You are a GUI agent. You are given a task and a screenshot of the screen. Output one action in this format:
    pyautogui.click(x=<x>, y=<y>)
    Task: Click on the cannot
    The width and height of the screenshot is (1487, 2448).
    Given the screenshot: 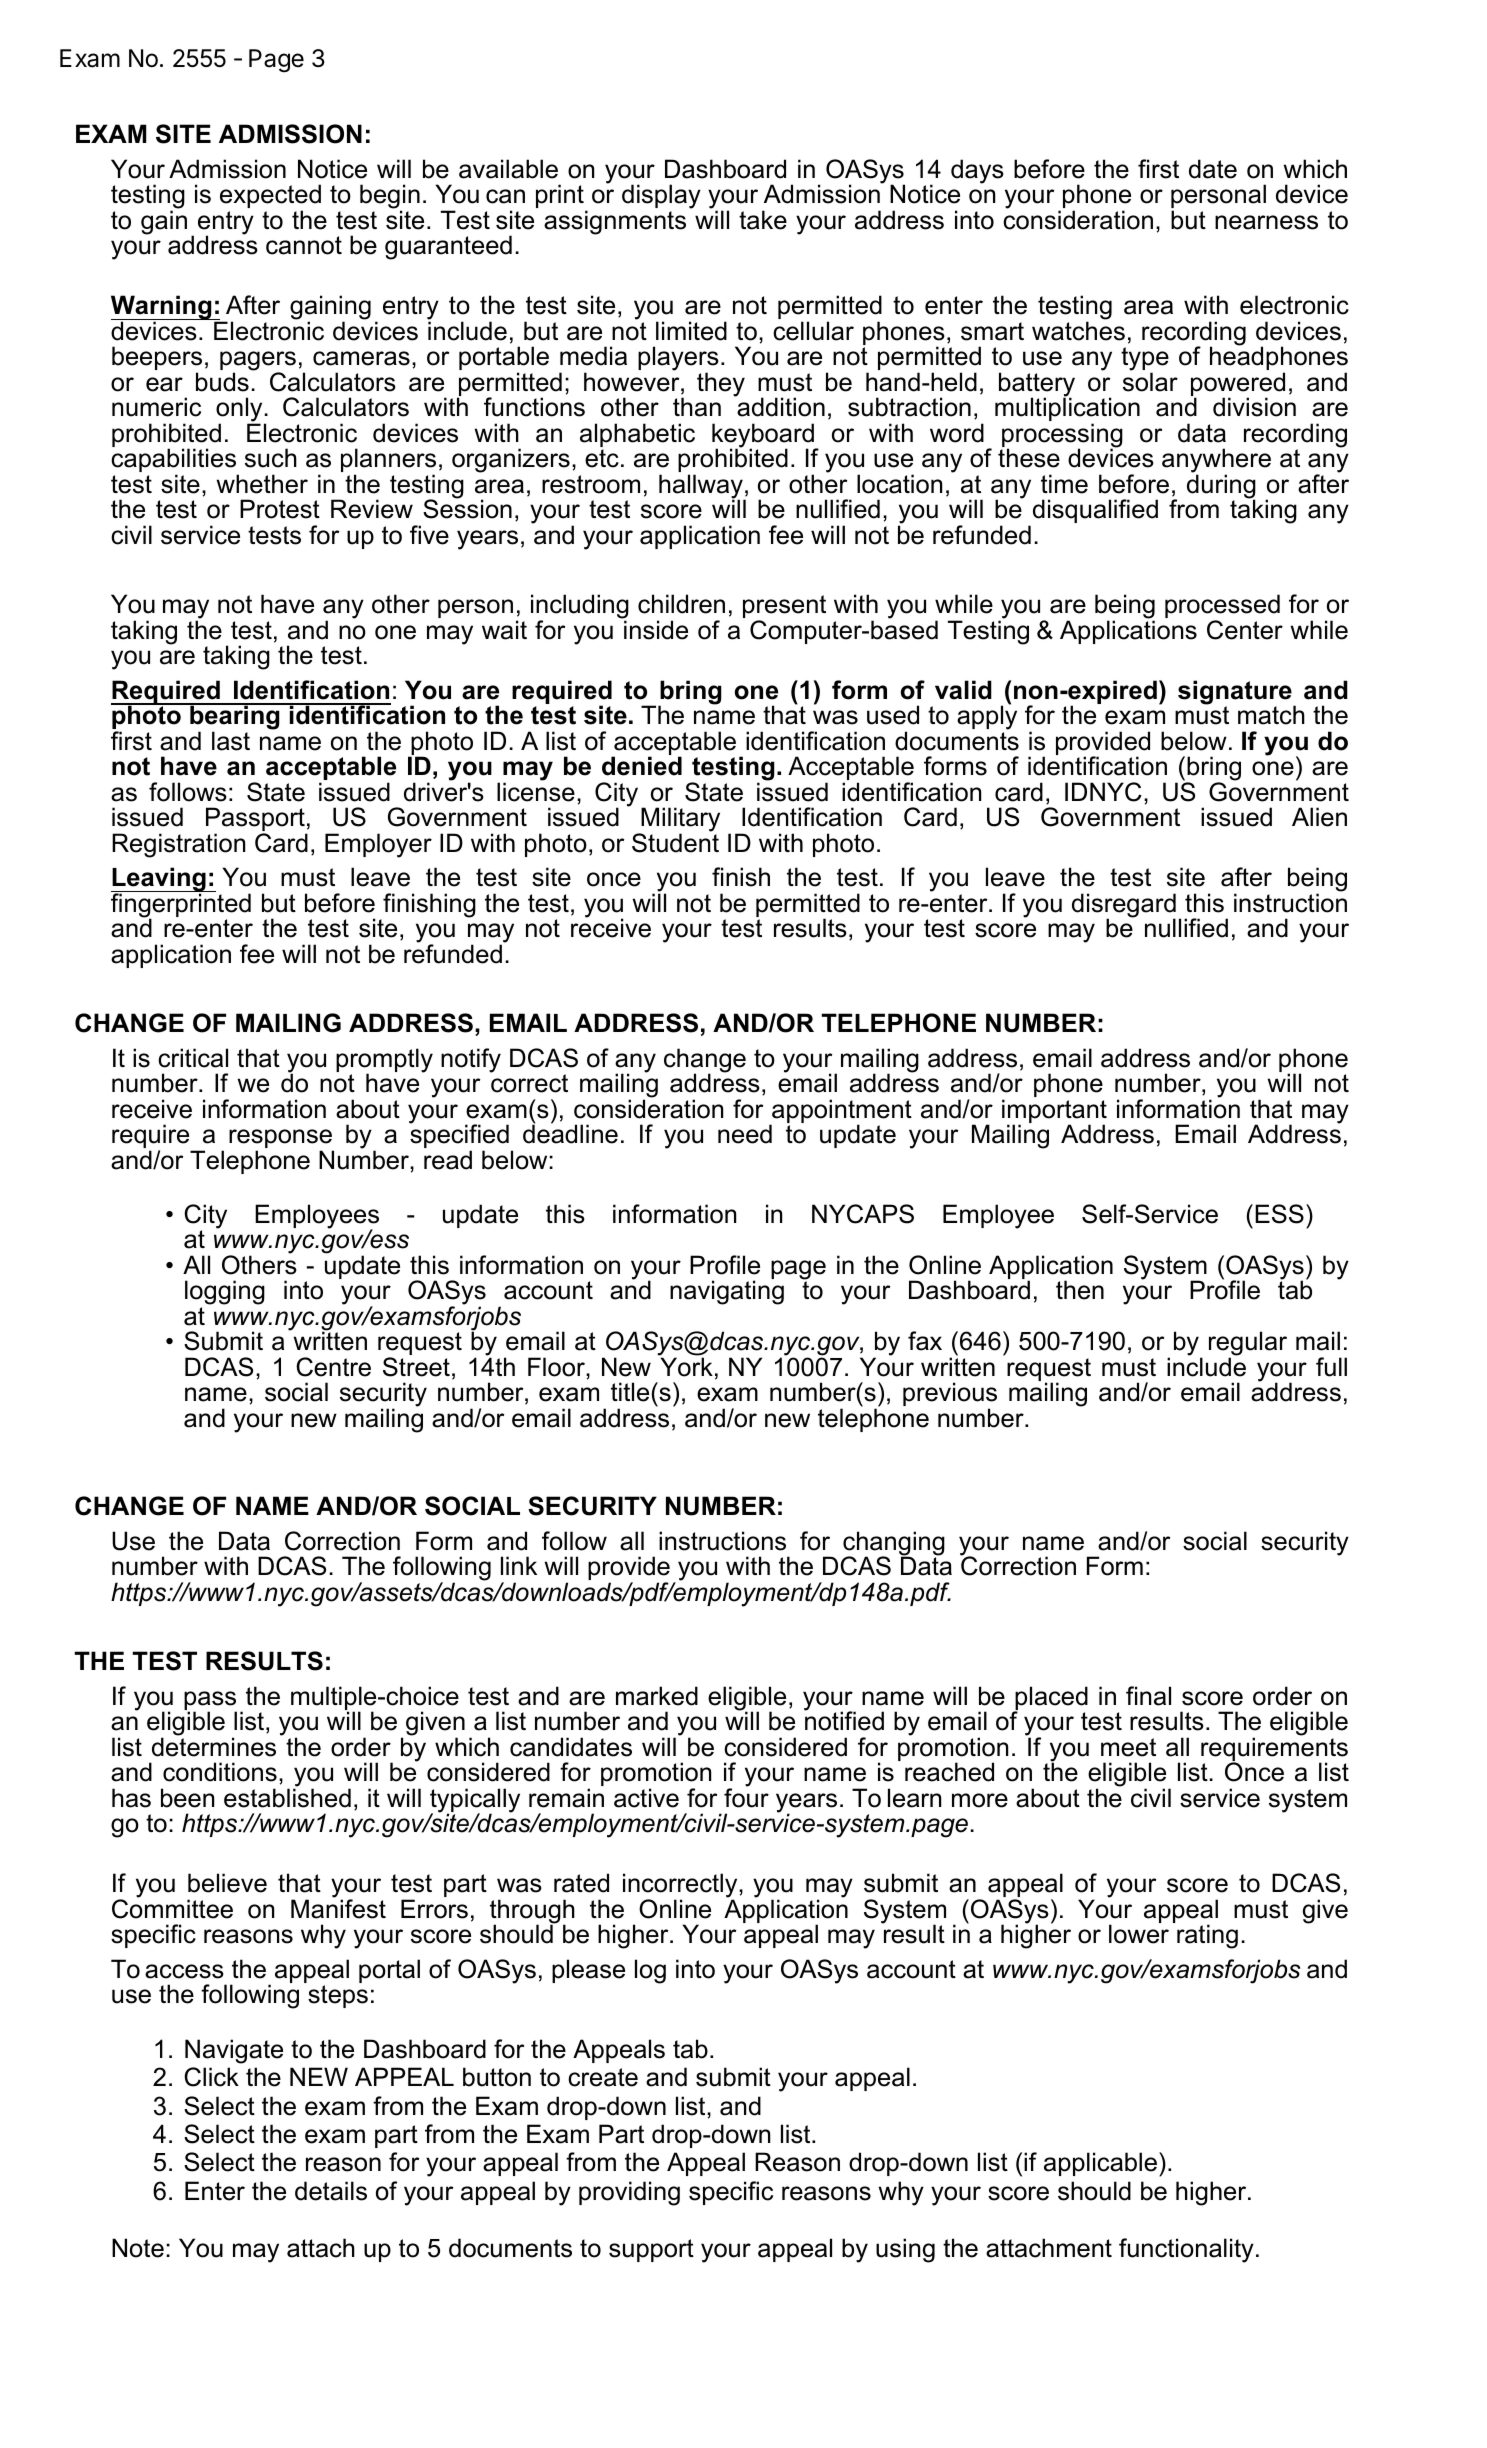 What is the action you would take?
    pyautogui.click(x=304, y=245)
